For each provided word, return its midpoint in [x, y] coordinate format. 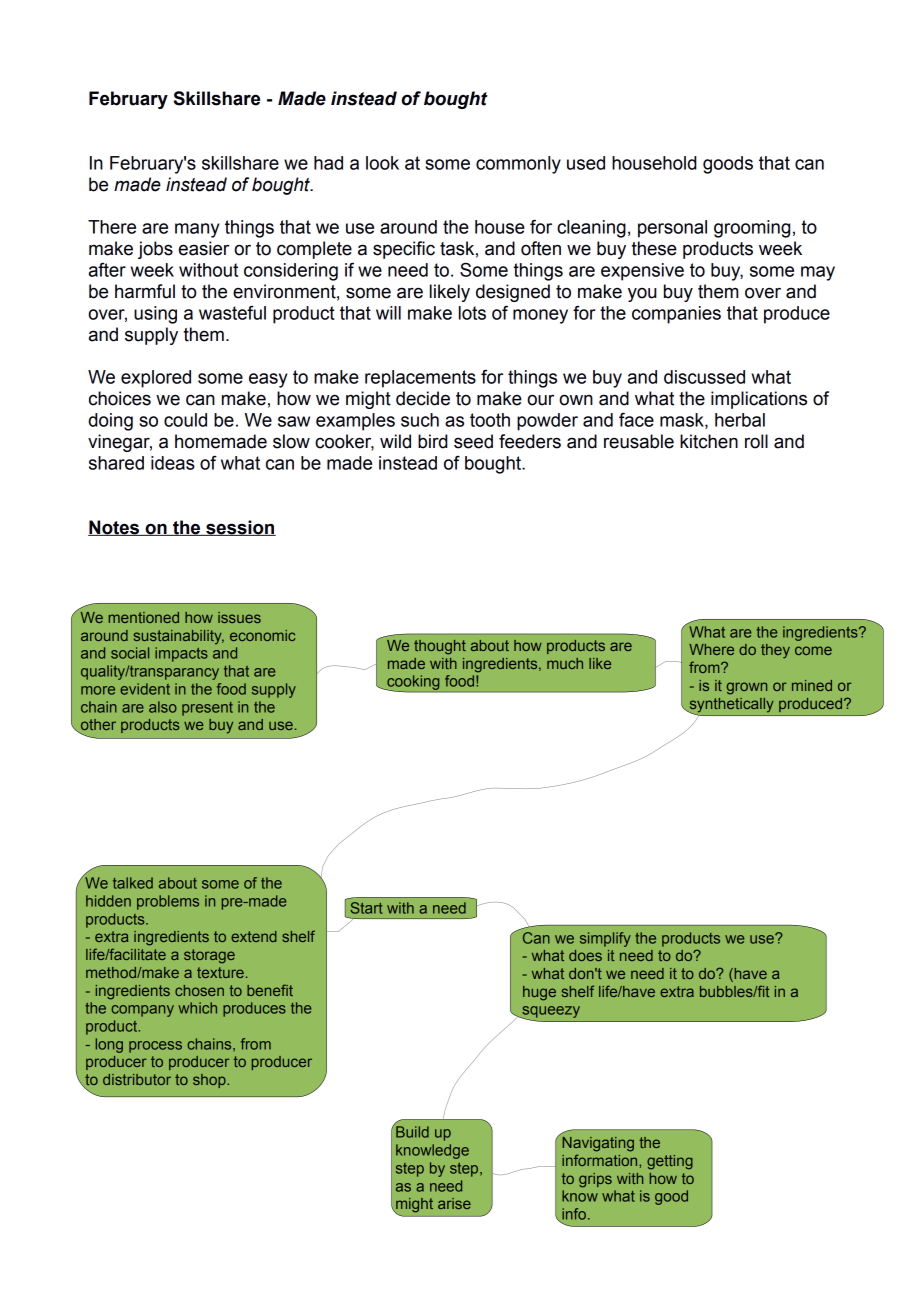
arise [454, 1203]
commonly [518, 165]
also [163, 707]
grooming [752, 229]
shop [210, 1081]
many [197, 230]
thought [440, 647]
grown [747, 688]
